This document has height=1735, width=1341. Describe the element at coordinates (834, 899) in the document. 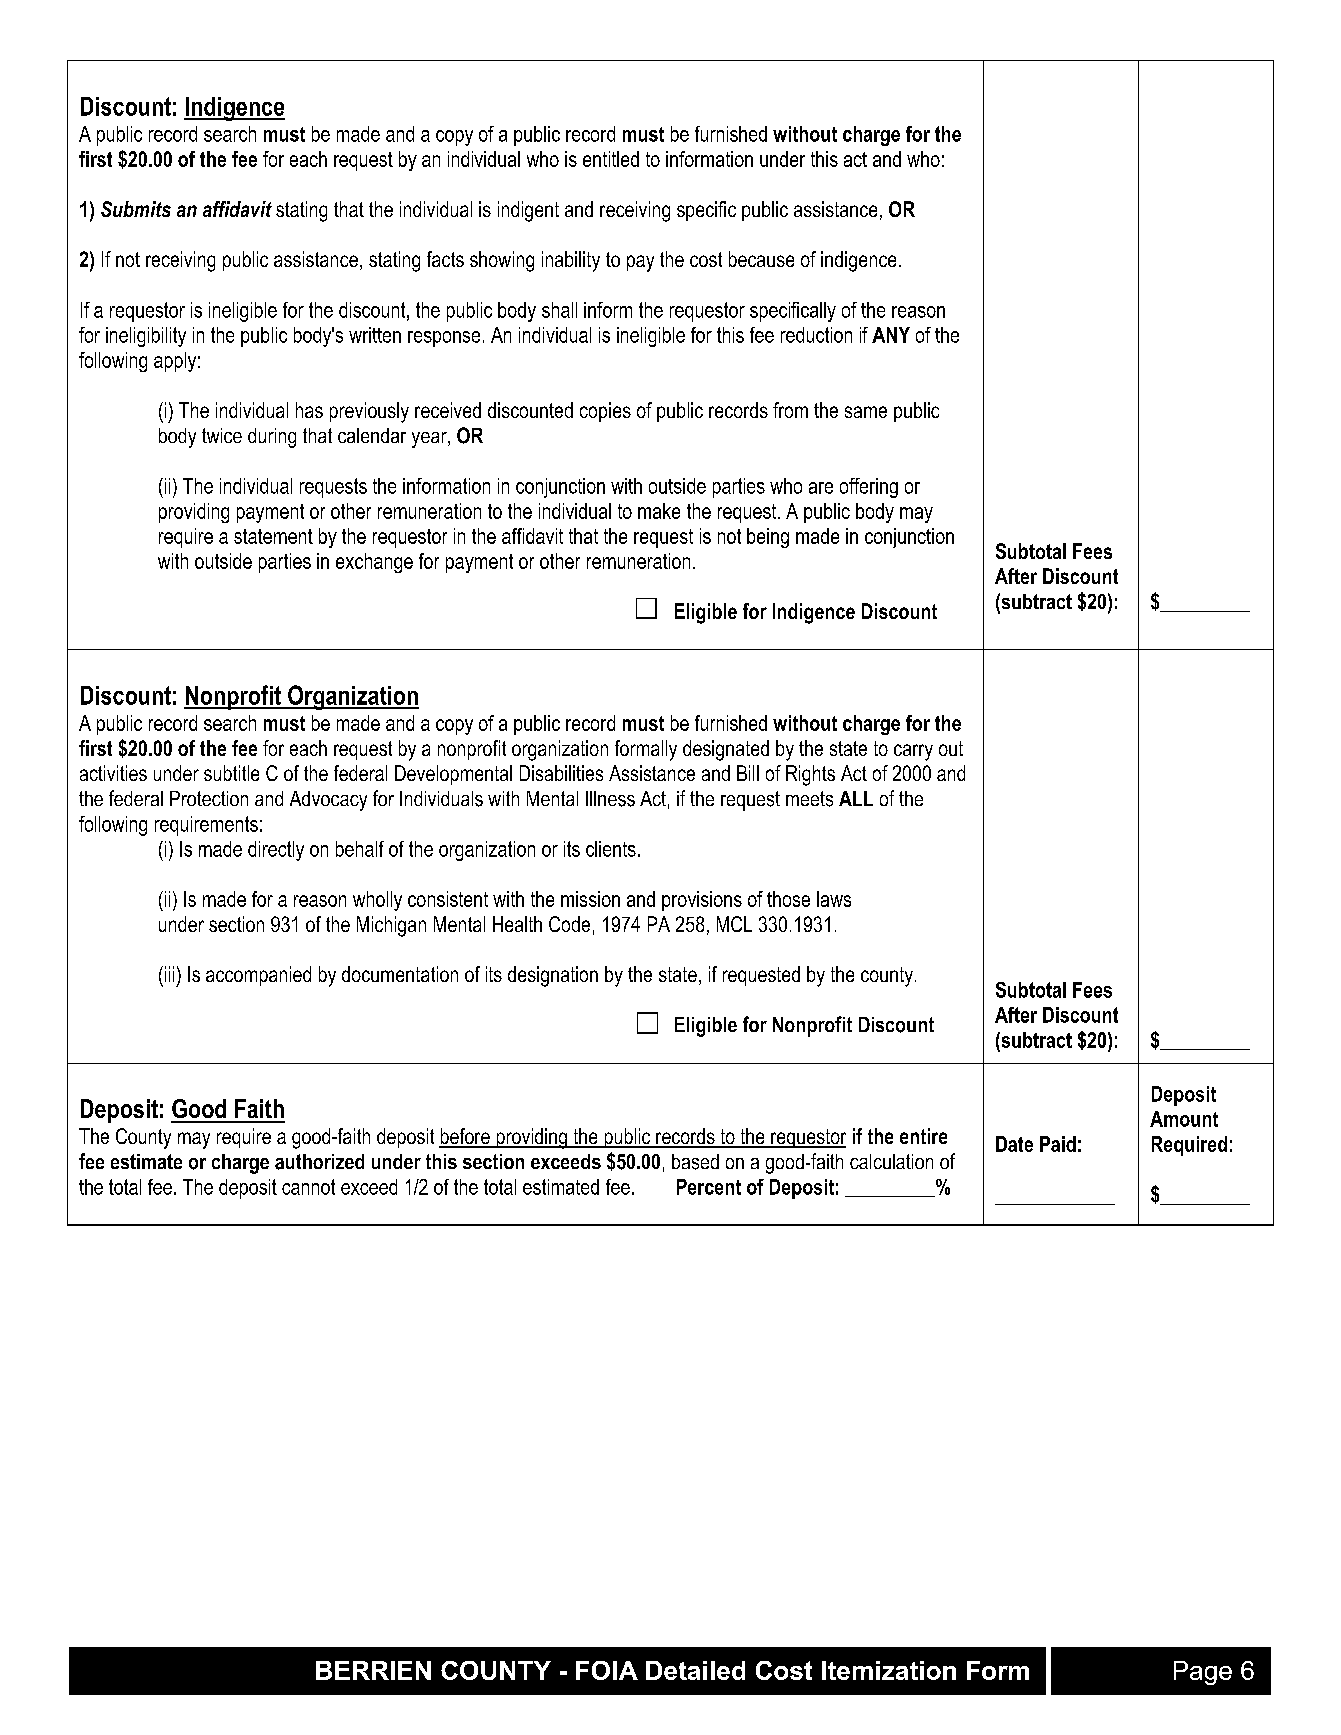

I see `laws` at that location.
